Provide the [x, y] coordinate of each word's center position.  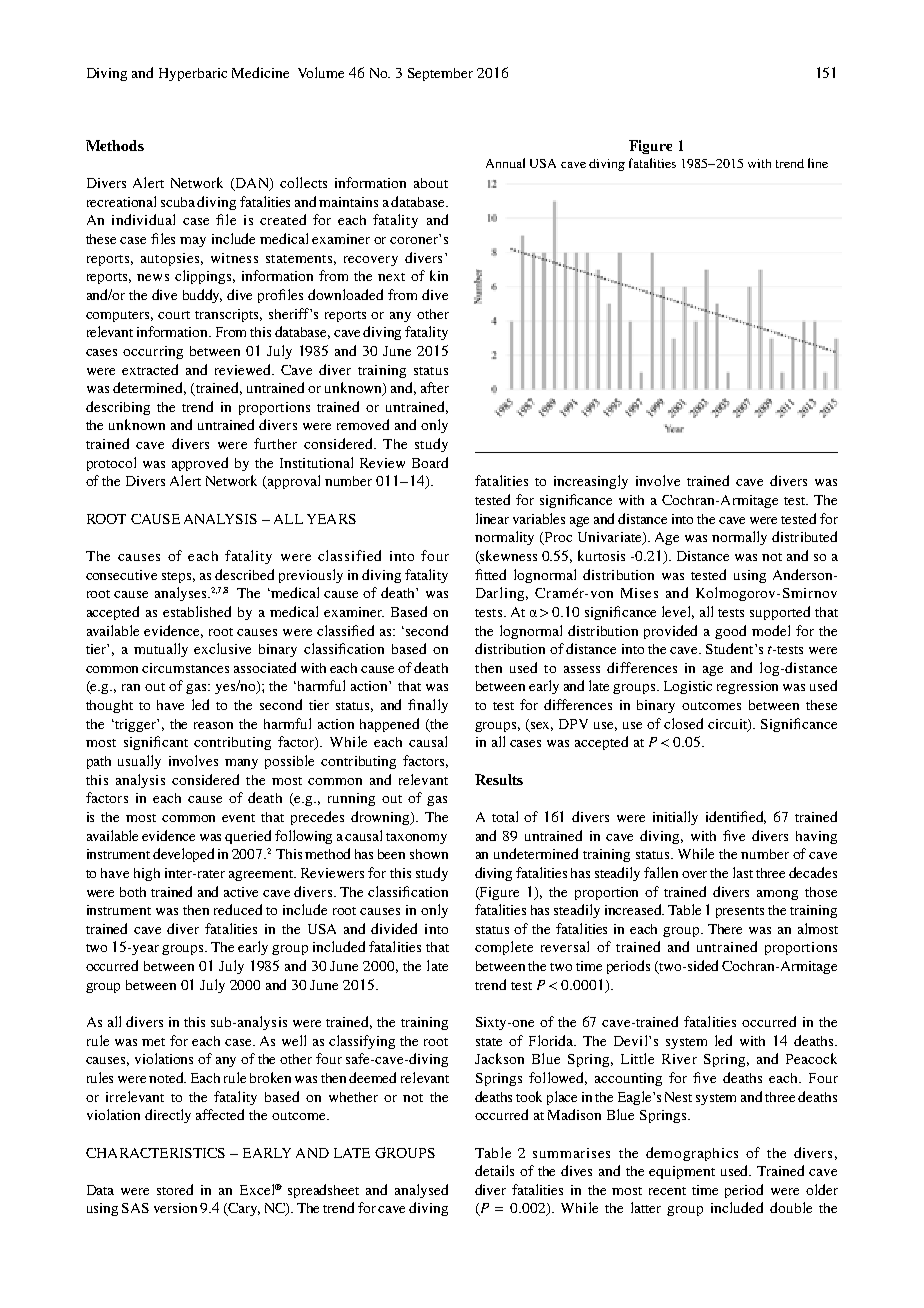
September [440, 74]
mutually [161, 650]
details [494, 1170]
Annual [505, 163]
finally [428, 706]
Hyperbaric [193, 74]
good [730, 632]
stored [175, 1189]
